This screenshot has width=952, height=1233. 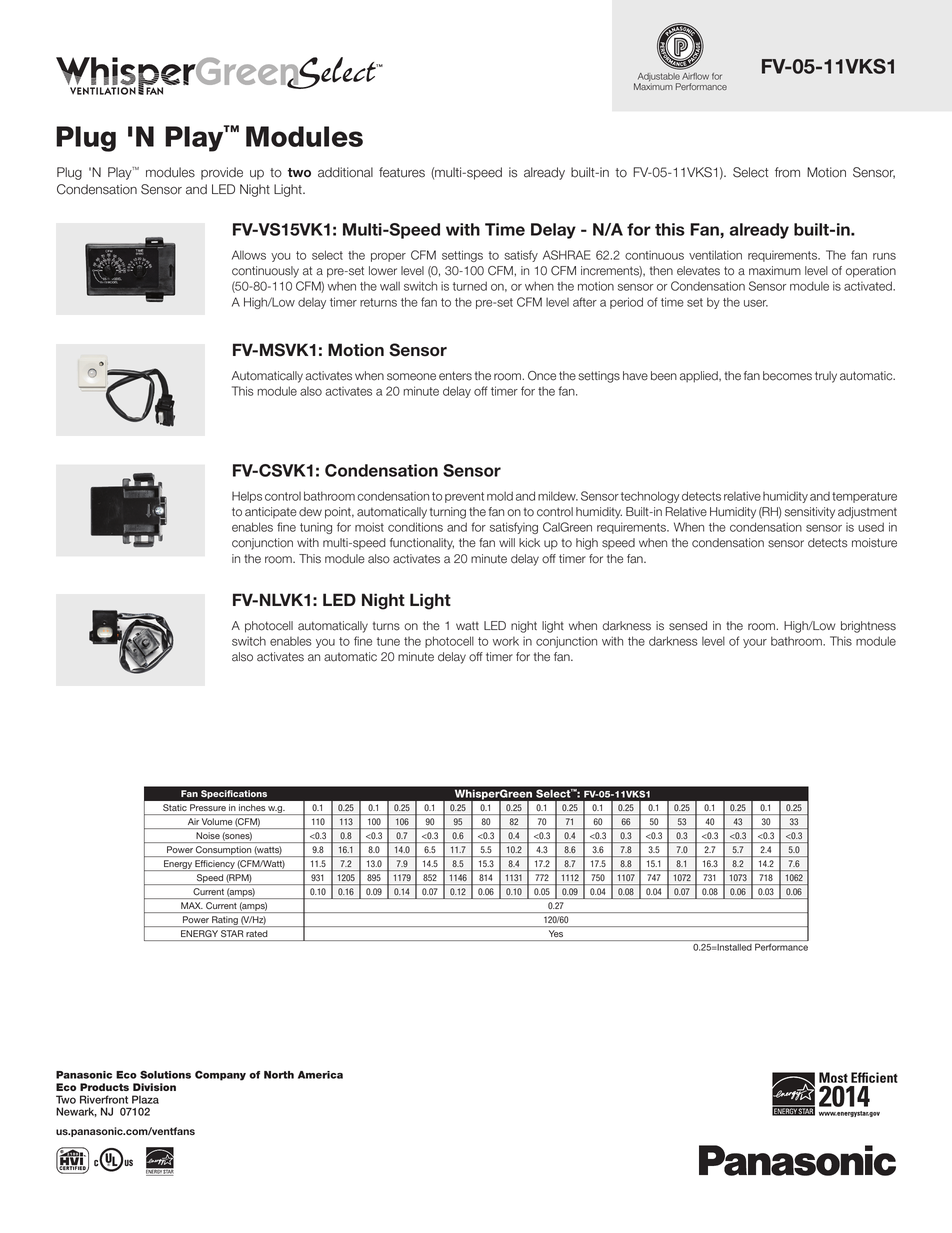 I want to click on features, so click(x=402, y=172).
